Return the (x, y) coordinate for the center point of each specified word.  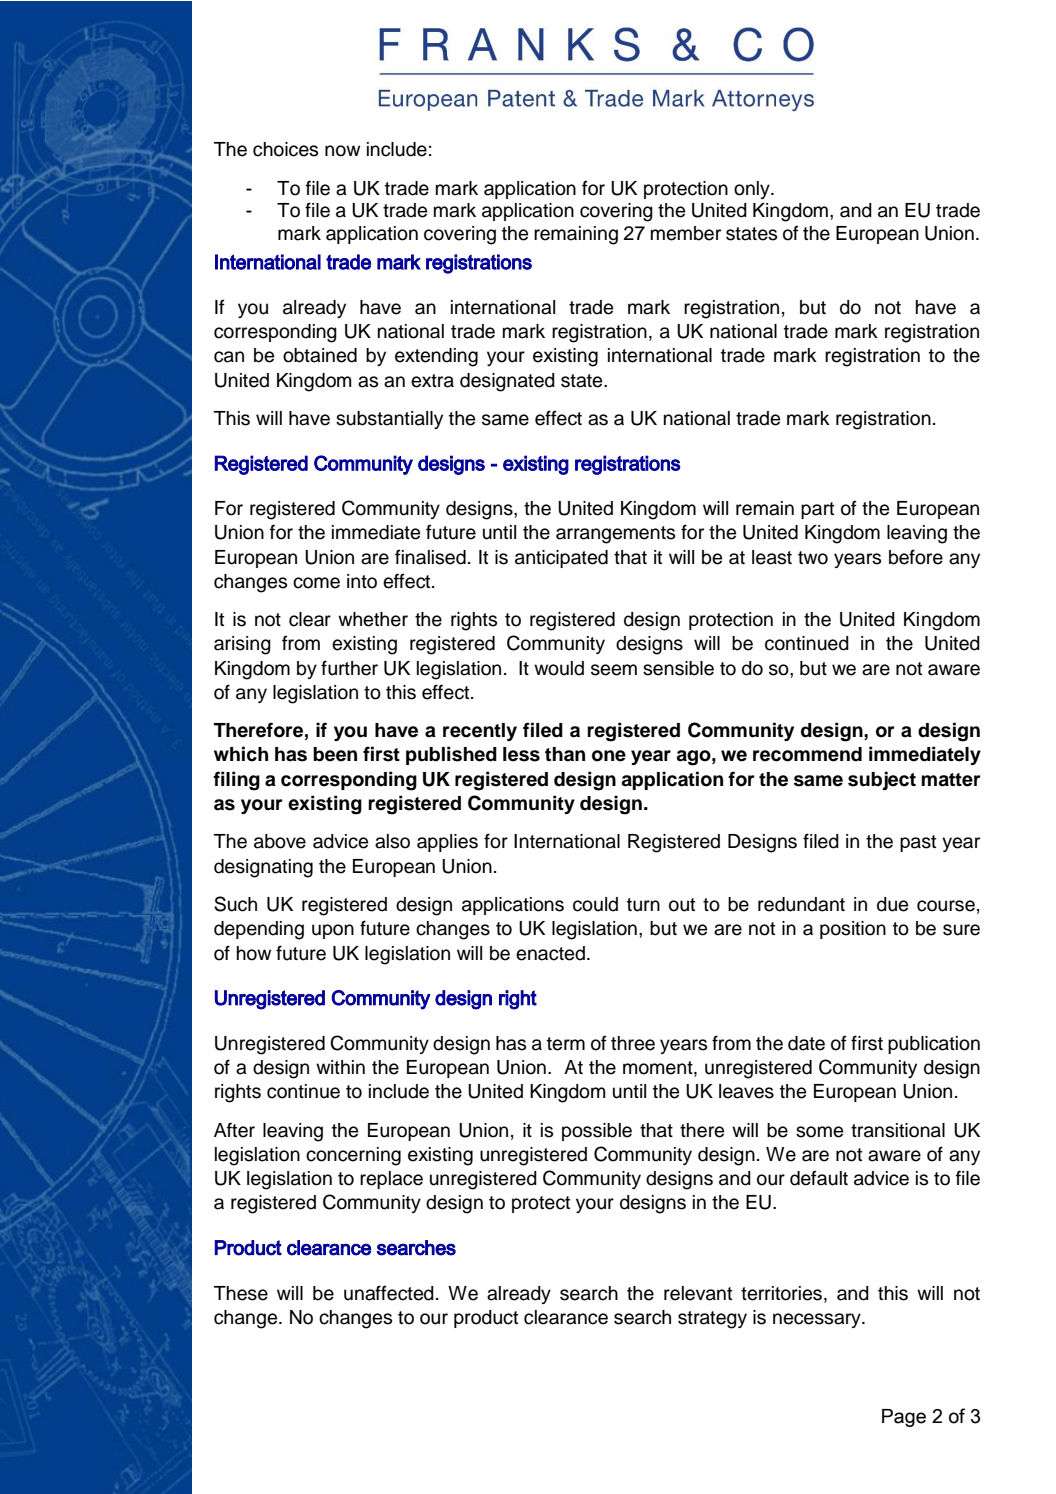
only (753, 190)
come (316, 583)
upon (333, 931)
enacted (550, 953)
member (686, 233)
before (916, 557)
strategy (712, 1320)
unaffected (389, 1293)
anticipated (561, 559)
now (342, 151)
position (853, 930)
